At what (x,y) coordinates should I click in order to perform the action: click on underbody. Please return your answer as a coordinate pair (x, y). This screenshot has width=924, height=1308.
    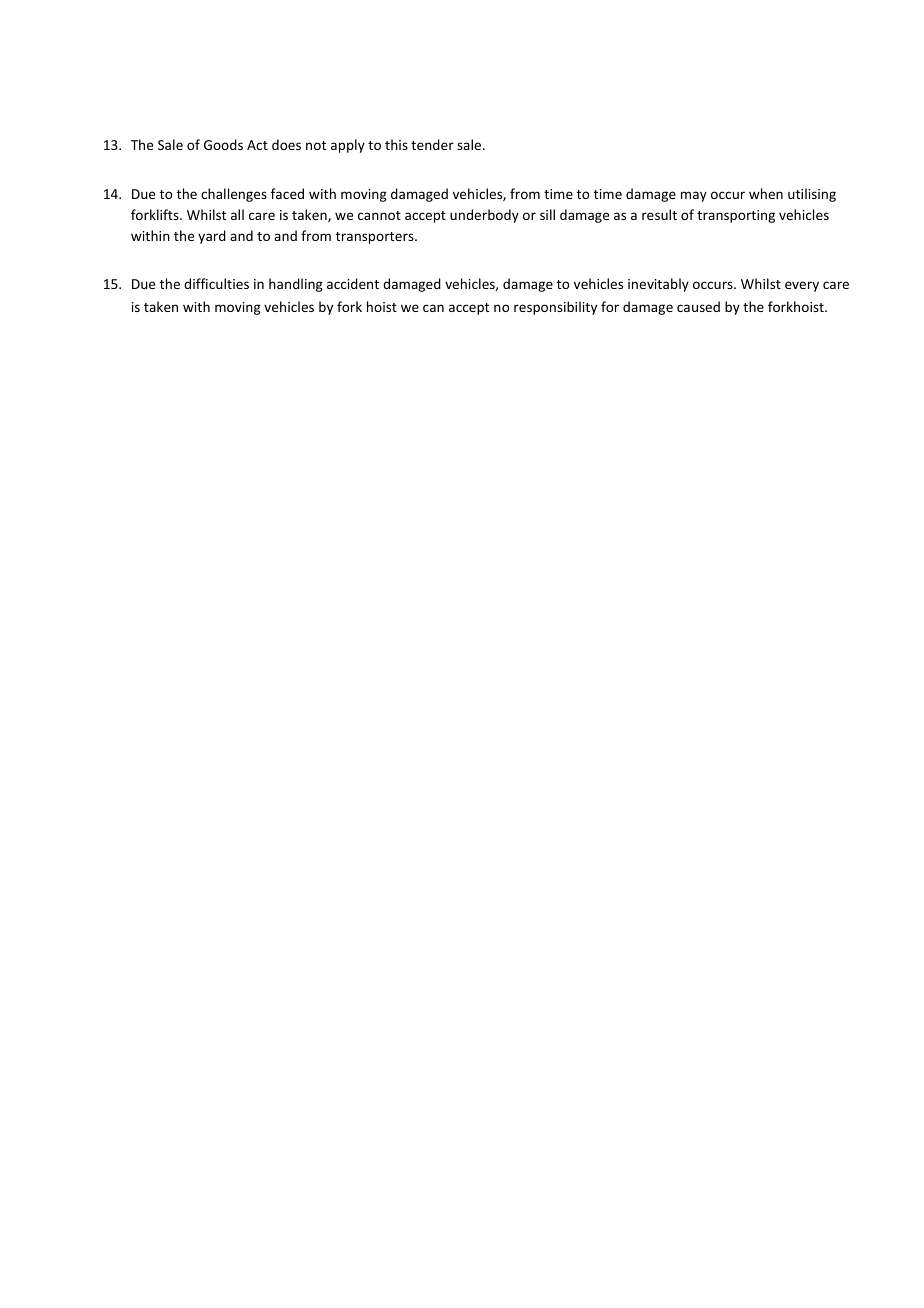
    Looking at the image, I should click on (484, 216).
